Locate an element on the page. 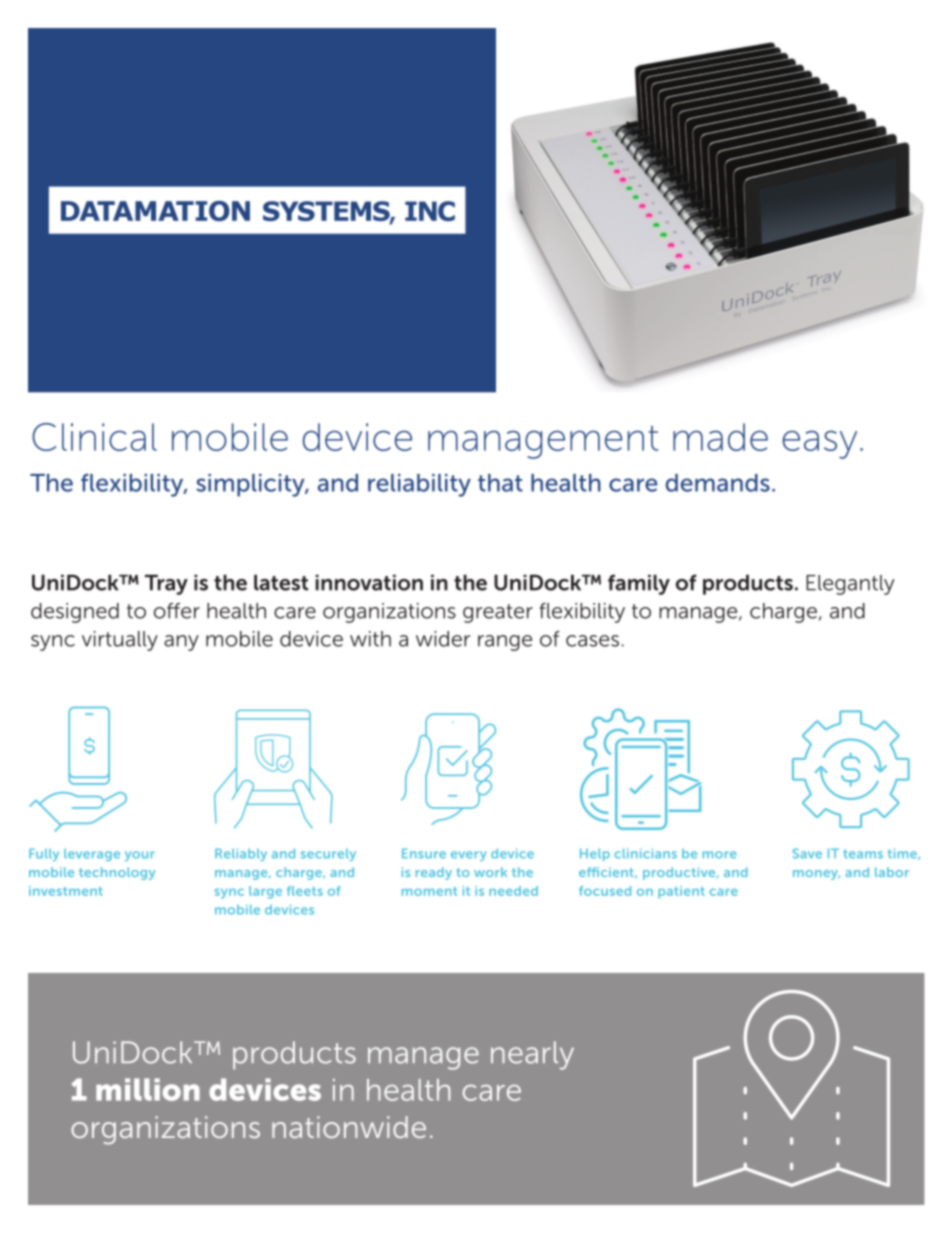  nationwide is located at coordinates (349, 1127).
